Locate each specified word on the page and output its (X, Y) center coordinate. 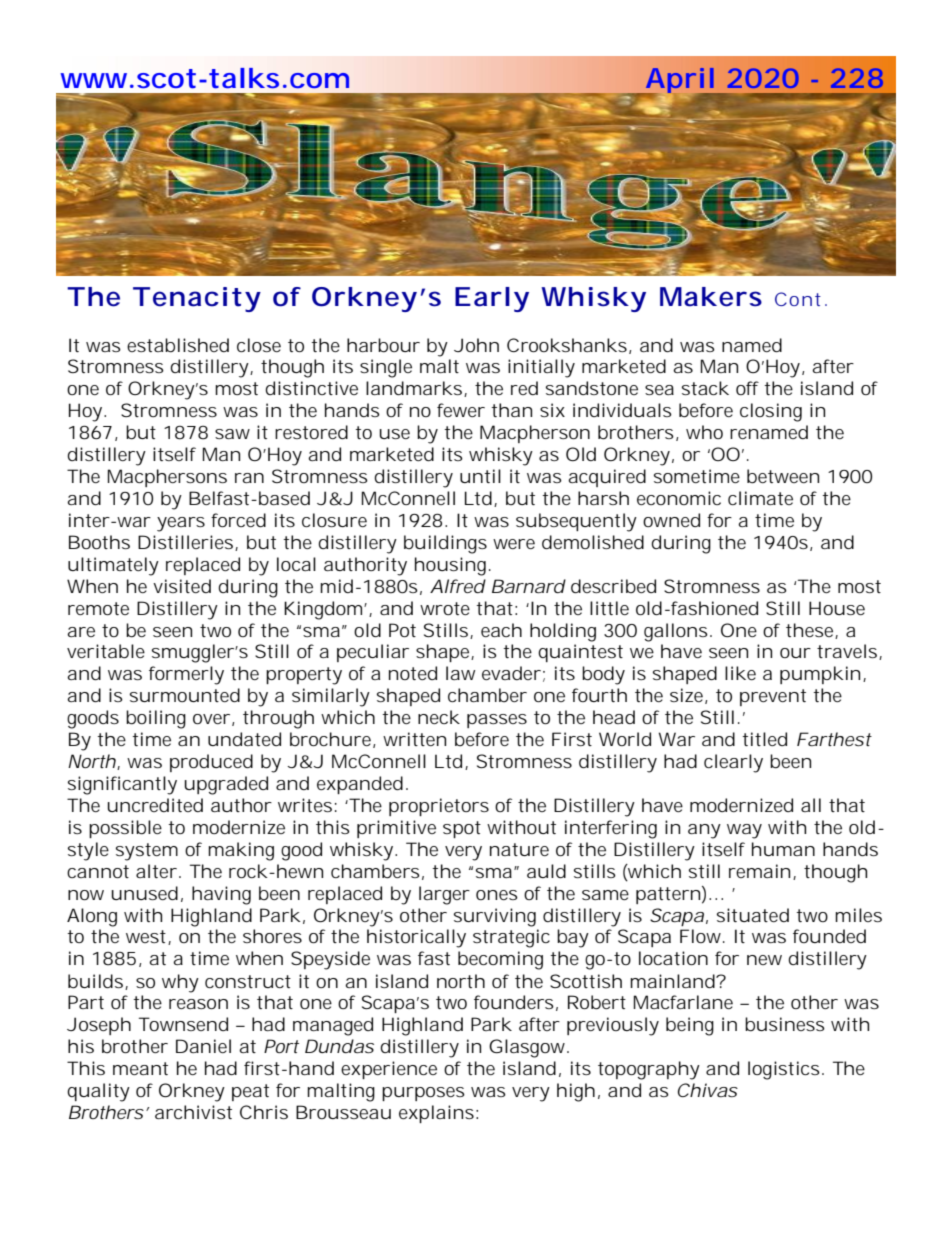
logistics (784, 1070)
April (679, 82)
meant (140, 1068)
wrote (445, 608)
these (811, 631)
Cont (798, 299)
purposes (423, 1094)
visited (182, 586)
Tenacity (197, 299)
